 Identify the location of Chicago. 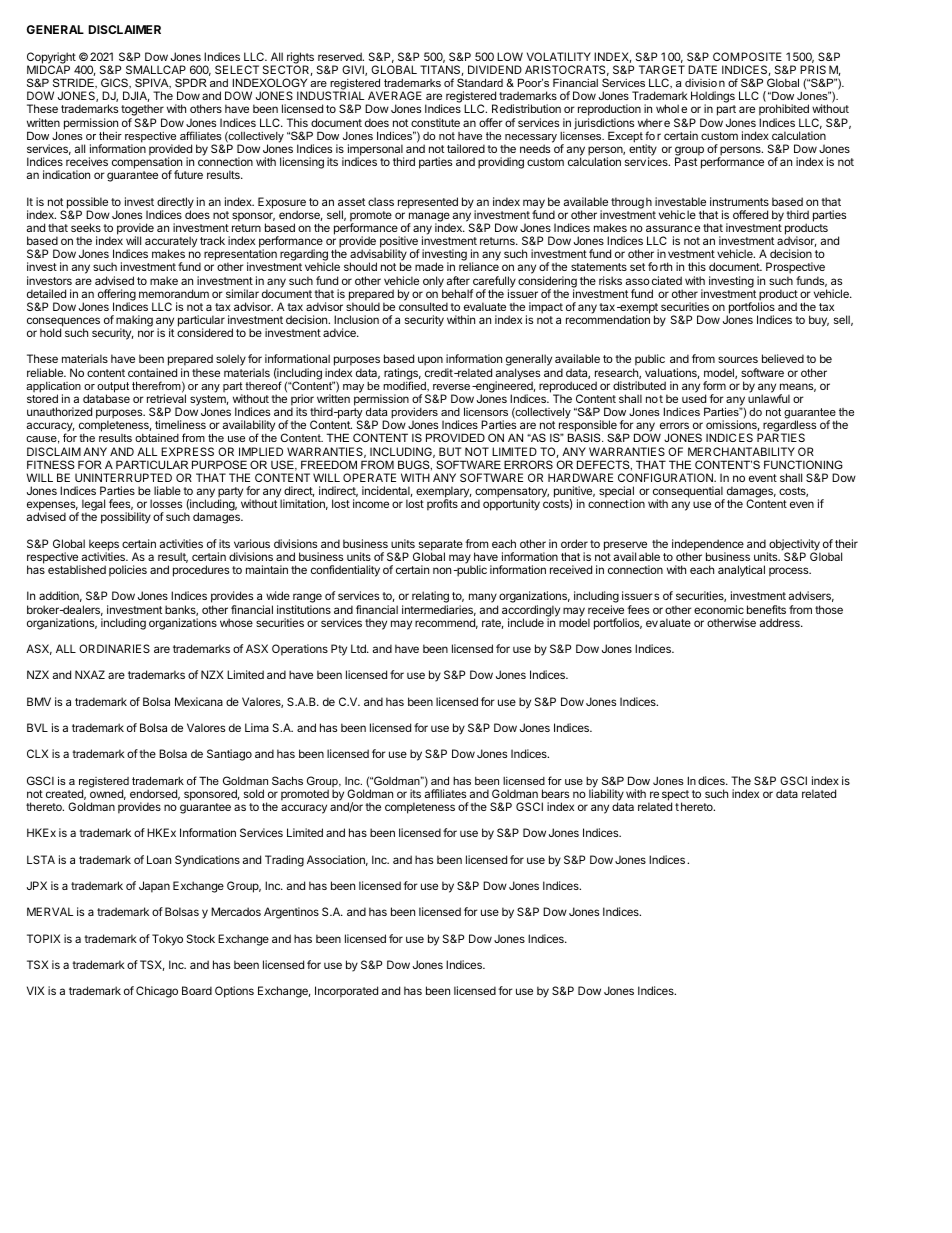
(157, 992).
